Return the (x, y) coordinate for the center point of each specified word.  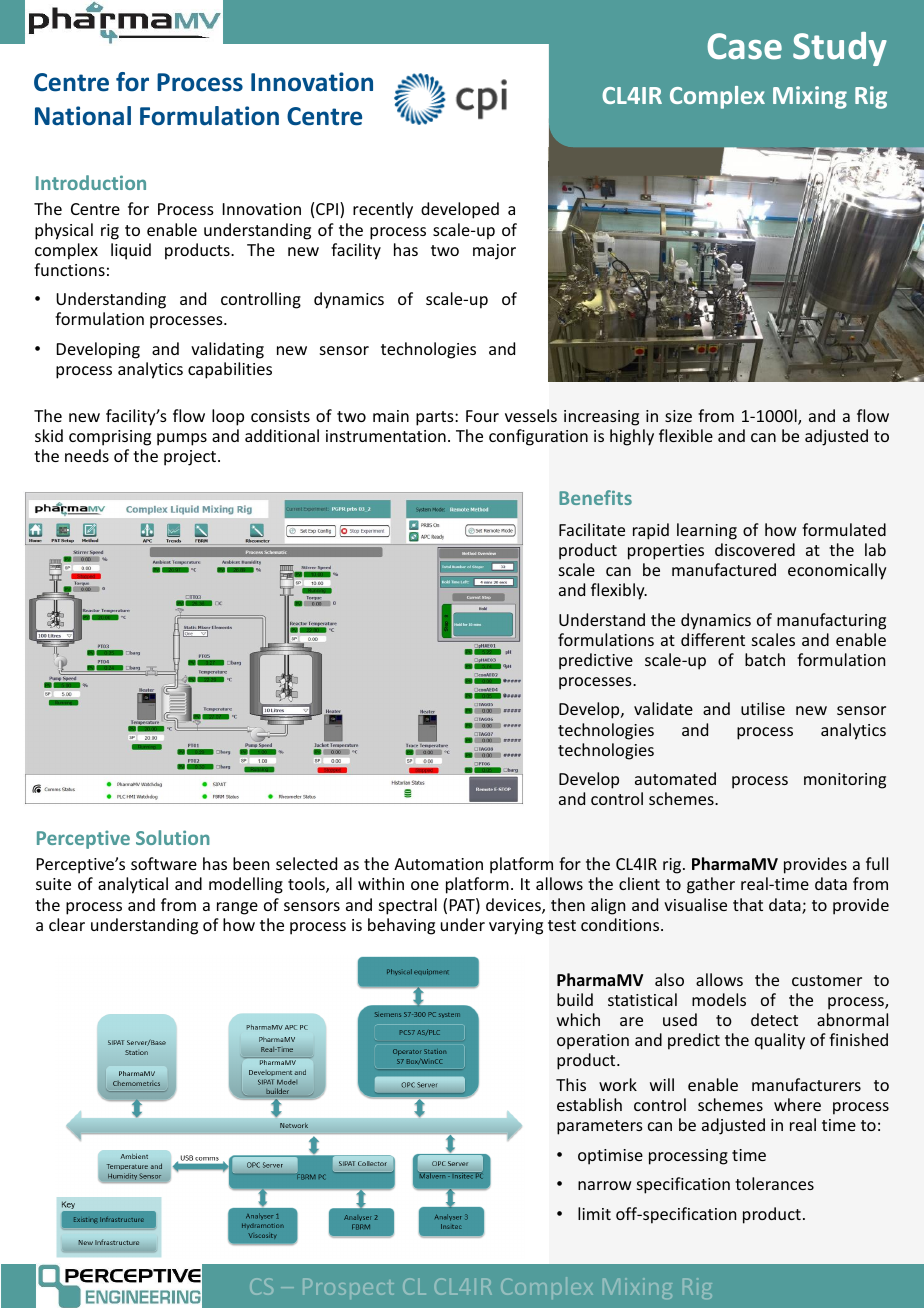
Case (744, 46)
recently (383, 210)
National (83, 116)
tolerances (774, 1183)
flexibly (619, 591)
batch (765, 659)
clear (67, 924)
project (191, 458)
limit (594, 1213)
